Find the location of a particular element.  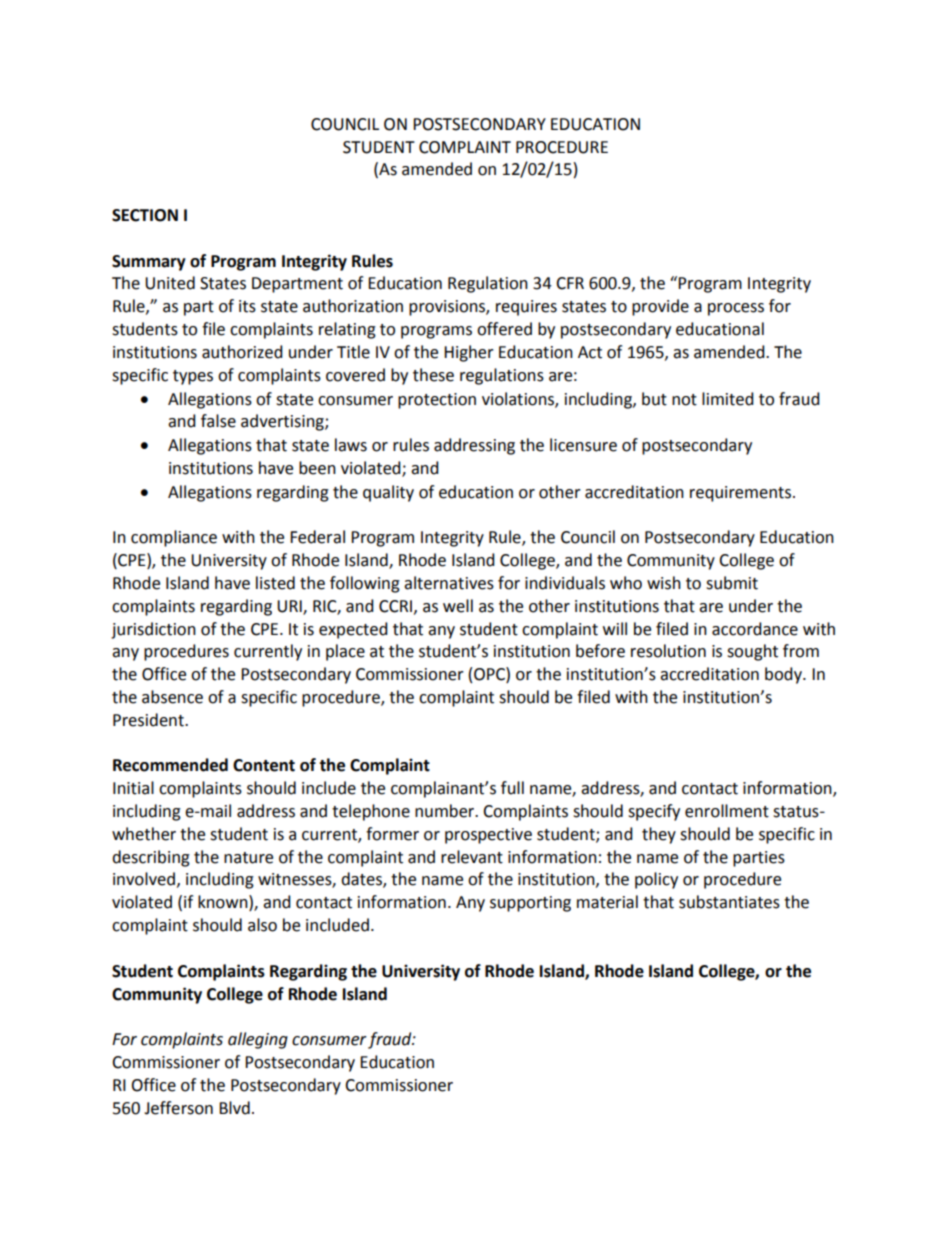

requires is located at coordinates (526, 308).
